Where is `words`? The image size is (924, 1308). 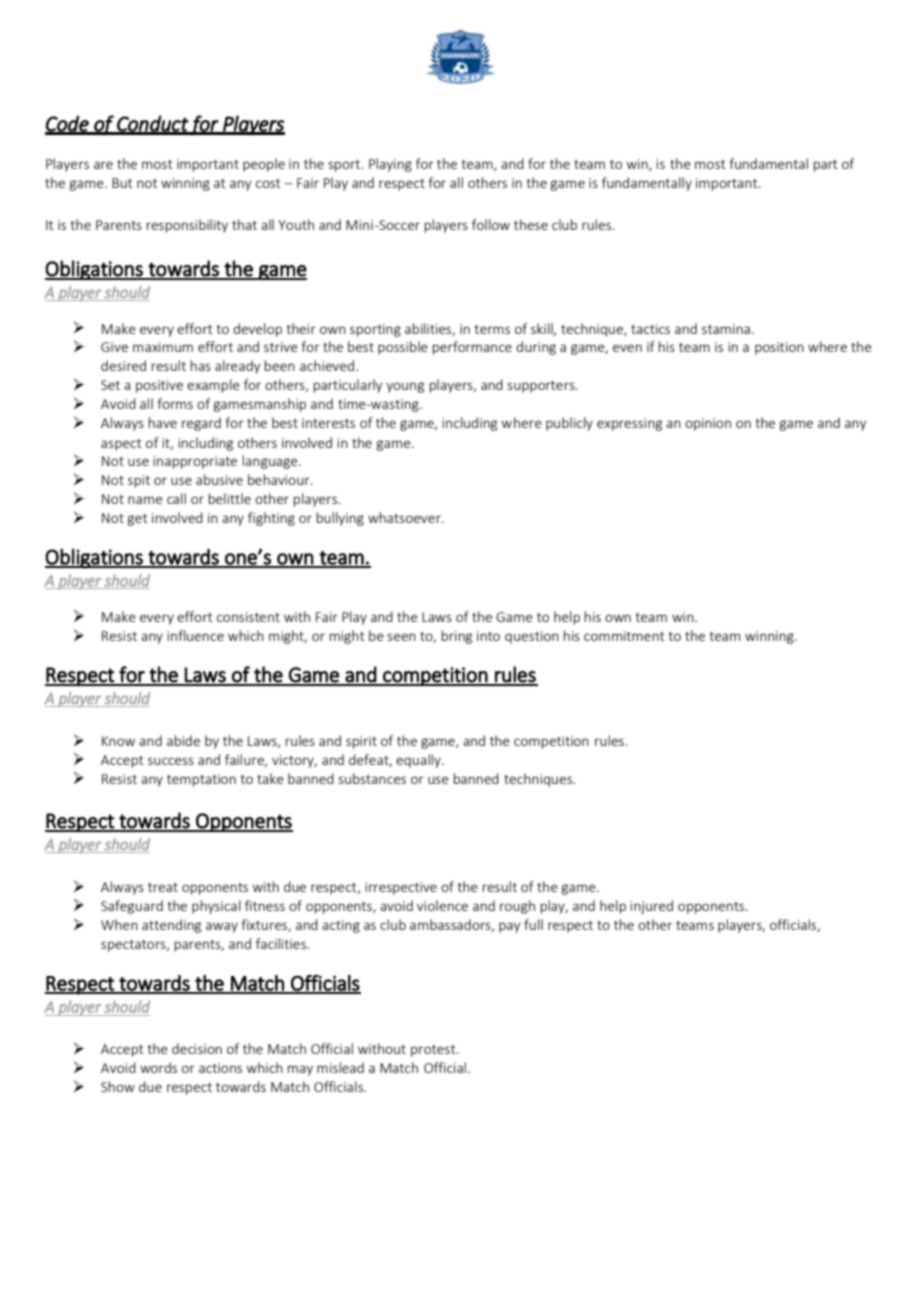
words is located at coordinates (158, 1067).
